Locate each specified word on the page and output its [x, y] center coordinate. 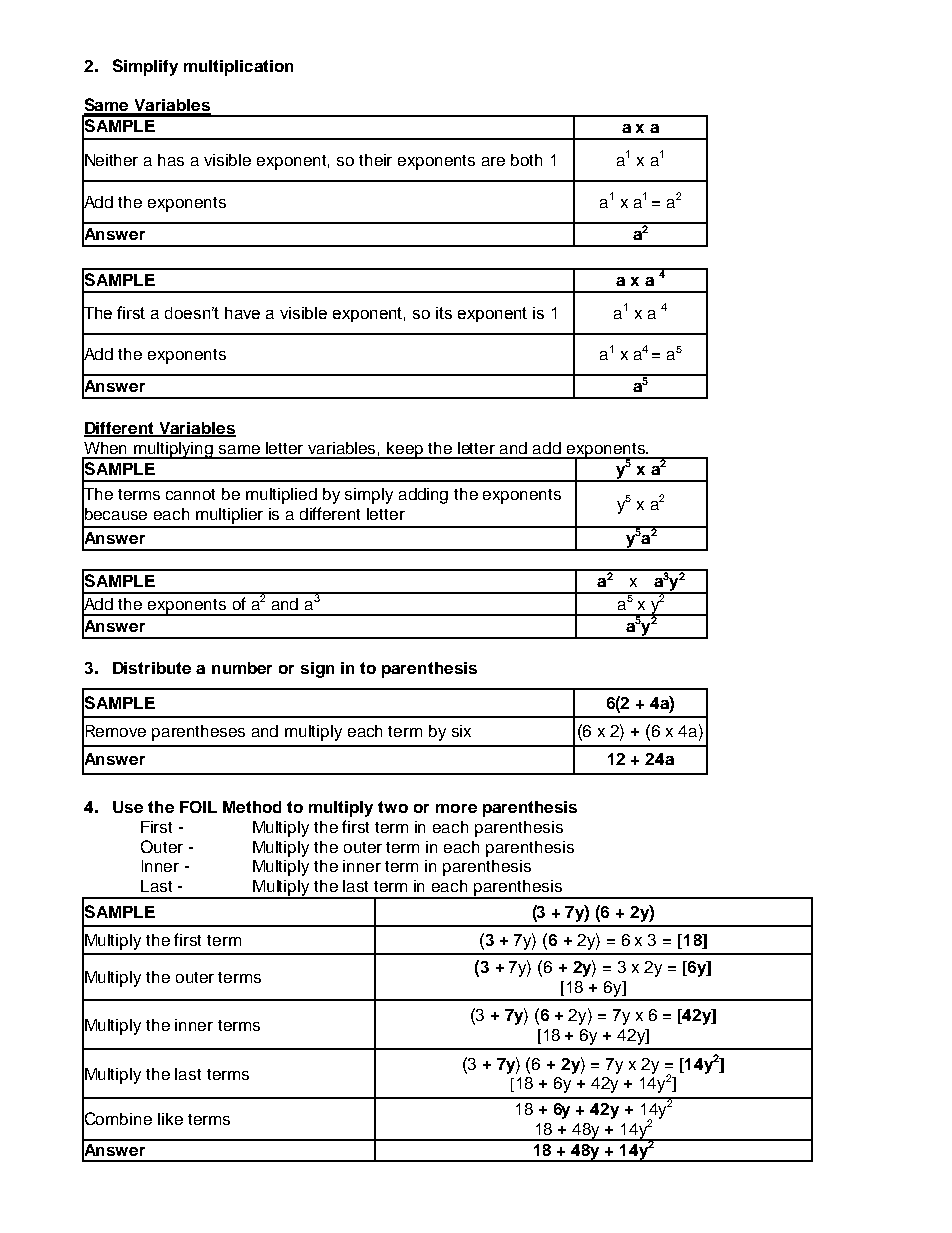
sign [317, 670]
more [456, 808]
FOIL [198, 807]
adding [423, 496]
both [526, 160]
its [444, 313]
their [375, 160]
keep [405, 450]
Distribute [152, 668]
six [461, 731]
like [170, 1119]
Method [252, 807]
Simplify [145, 67]
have [242, 313]
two [393, 807]
